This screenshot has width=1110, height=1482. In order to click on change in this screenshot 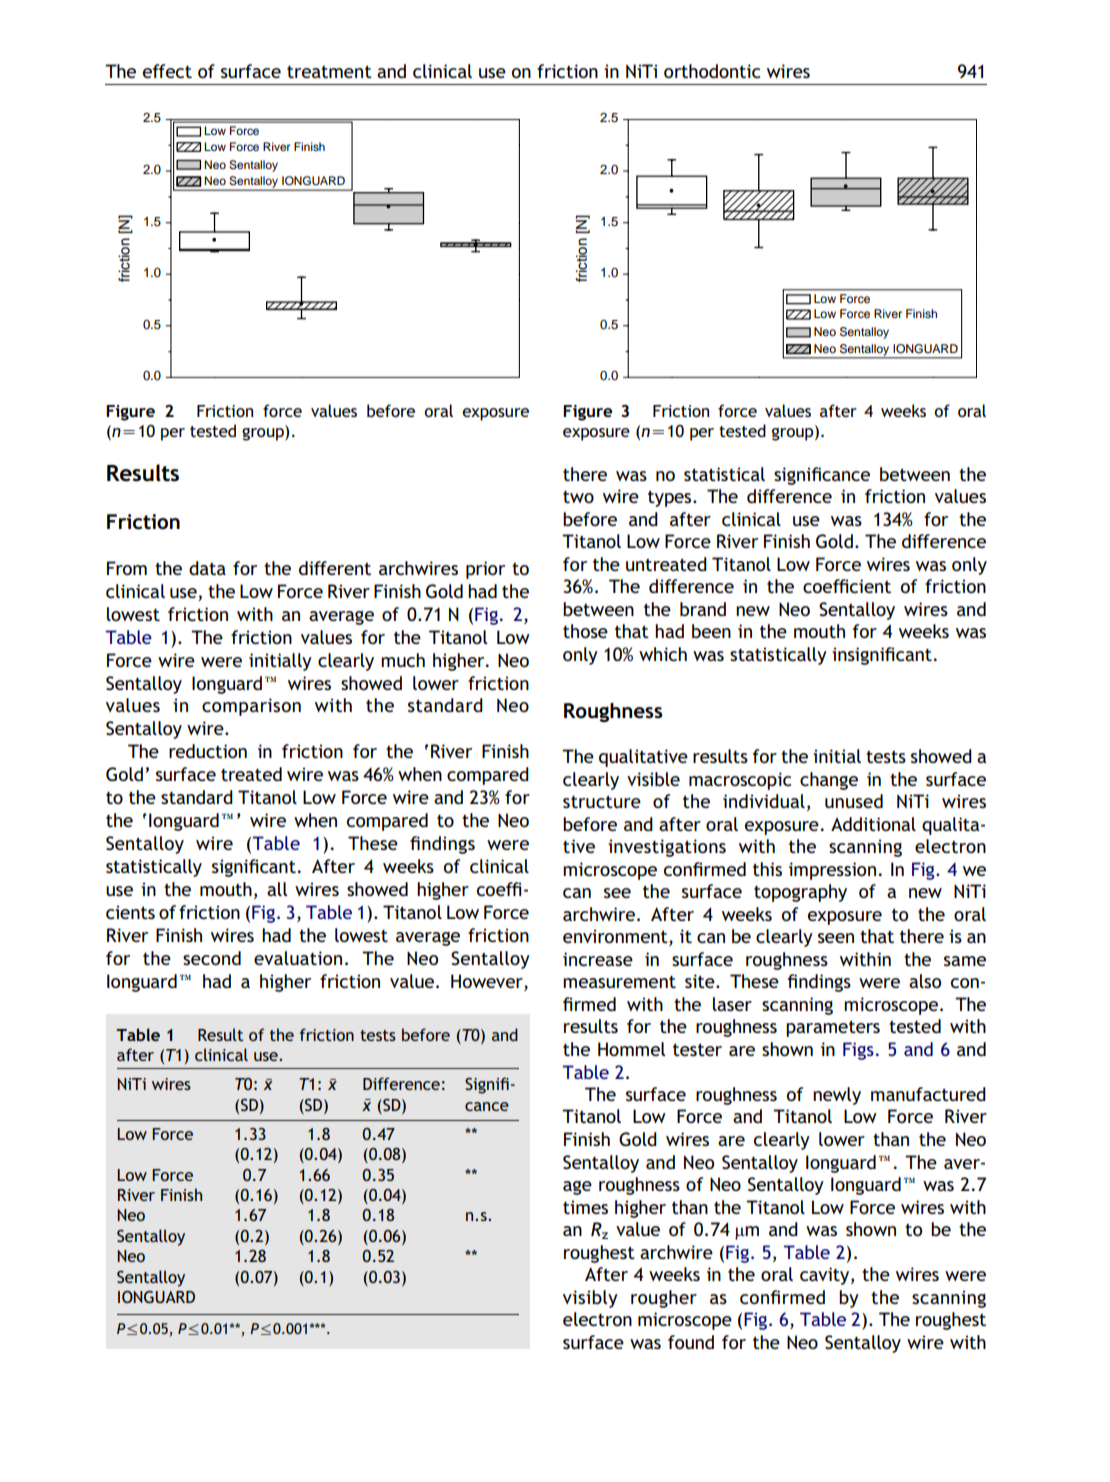, I will do `click(829, 781)`.
